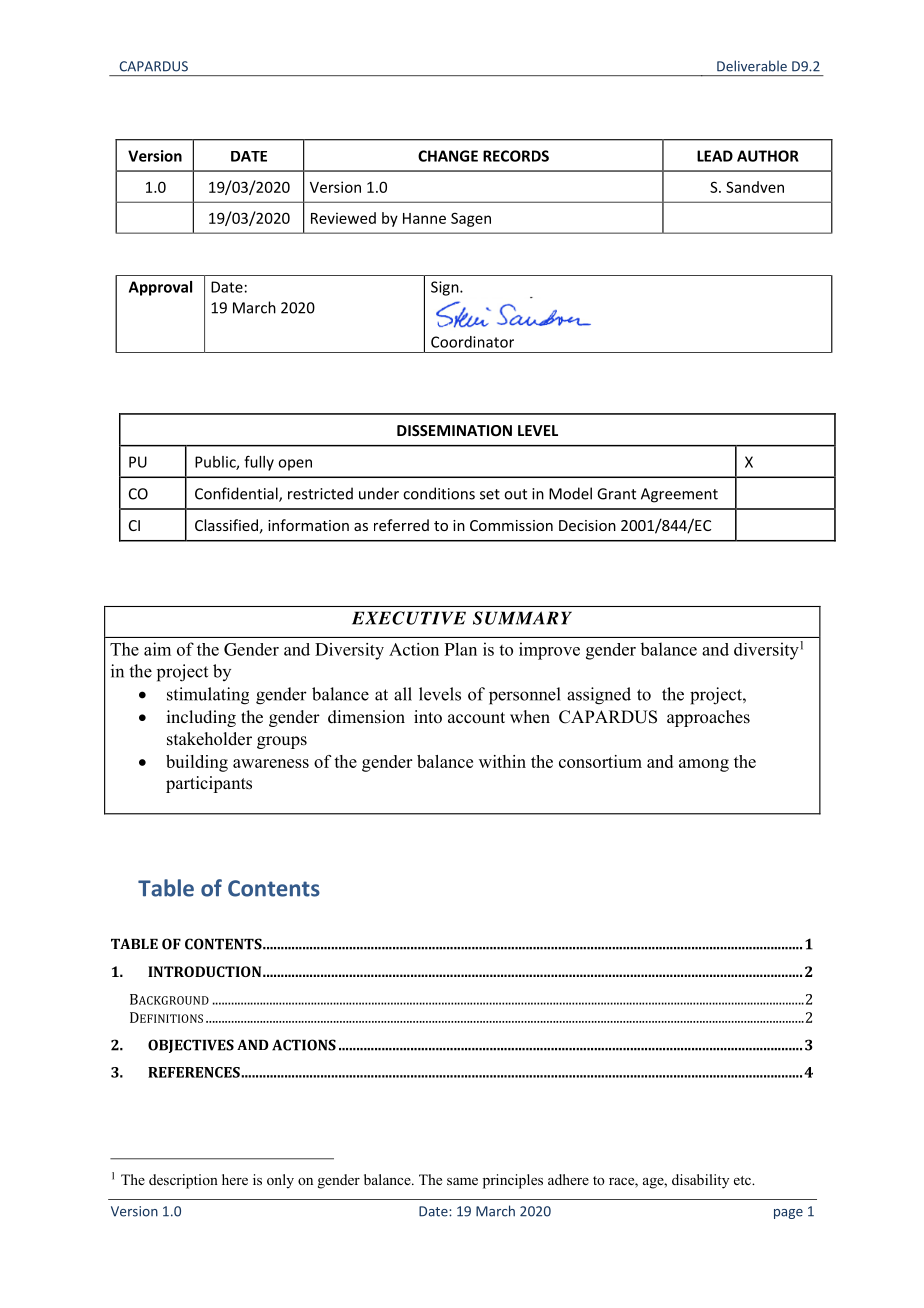 The width and height of the screenshot is (924, 1308). I want to click on participants, so click(209, 784).
